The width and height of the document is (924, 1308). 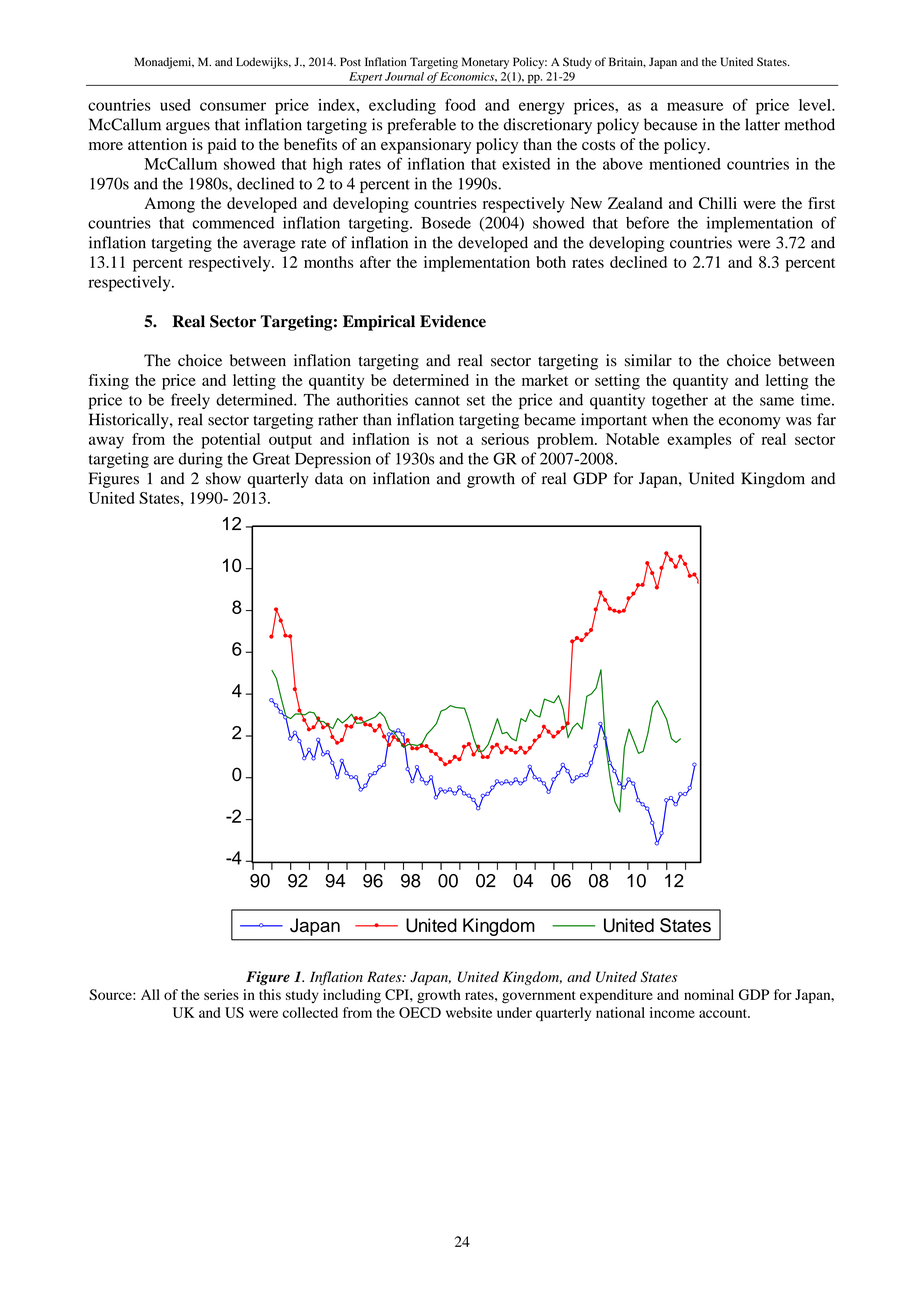 I want to click on measure, so click(x=695, y=106).
